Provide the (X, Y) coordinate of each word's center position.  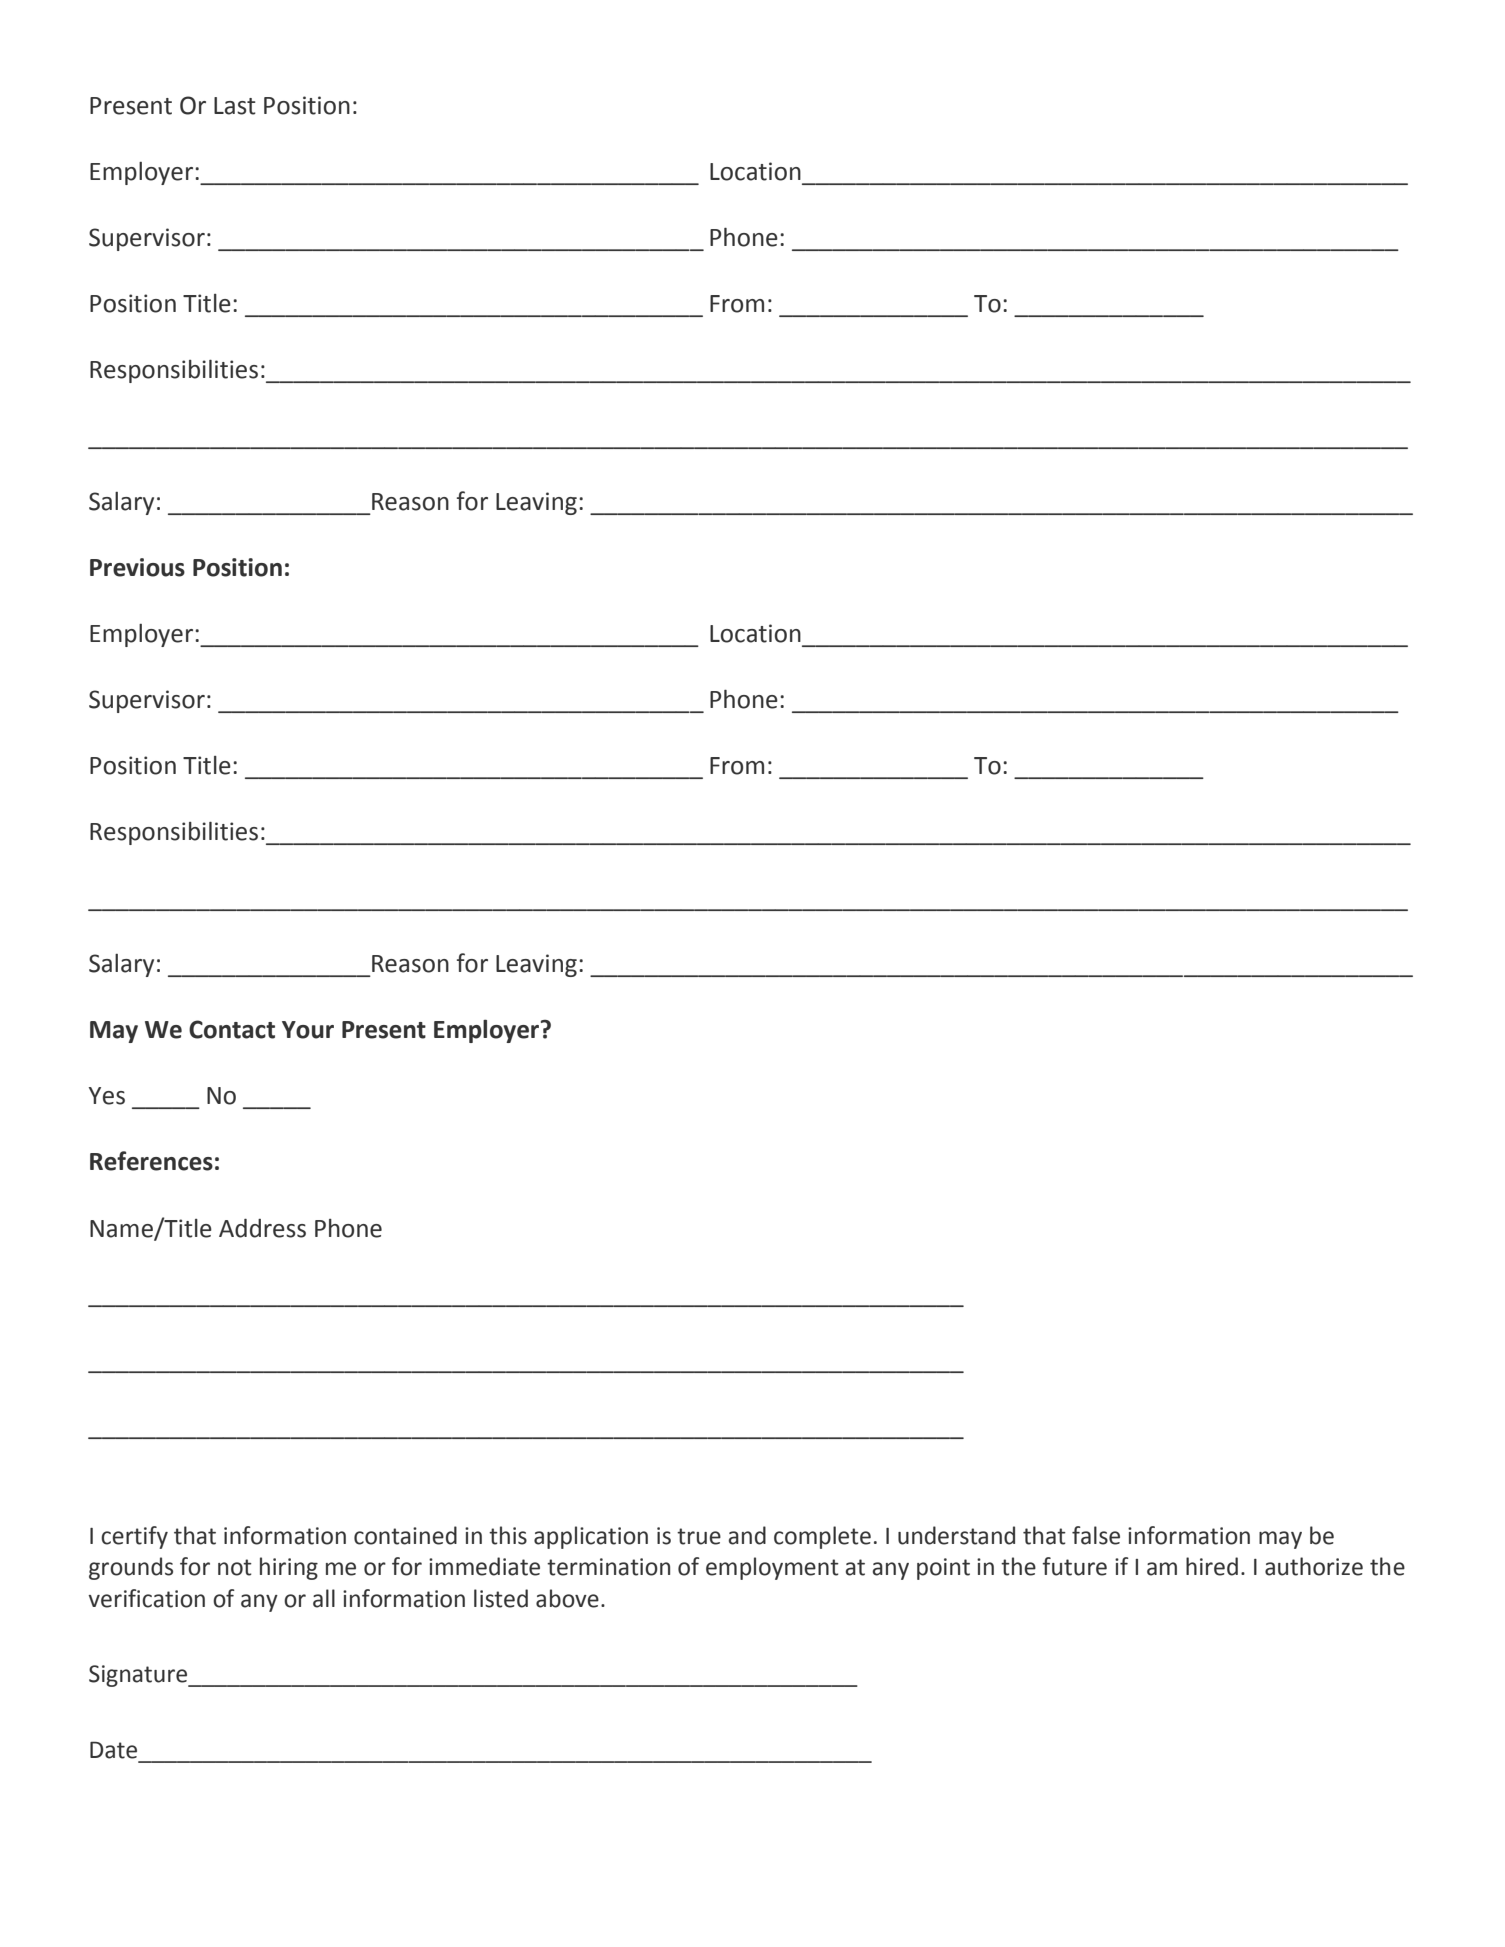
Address (262, 1228)
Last (235, 106)
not (235, 1567)
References (151, 1161)
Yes (107, 1096)
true (699, 1536)
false (1096, 1535)
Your (308, 1030)
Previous (137, 567)
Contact (232, 1029)
